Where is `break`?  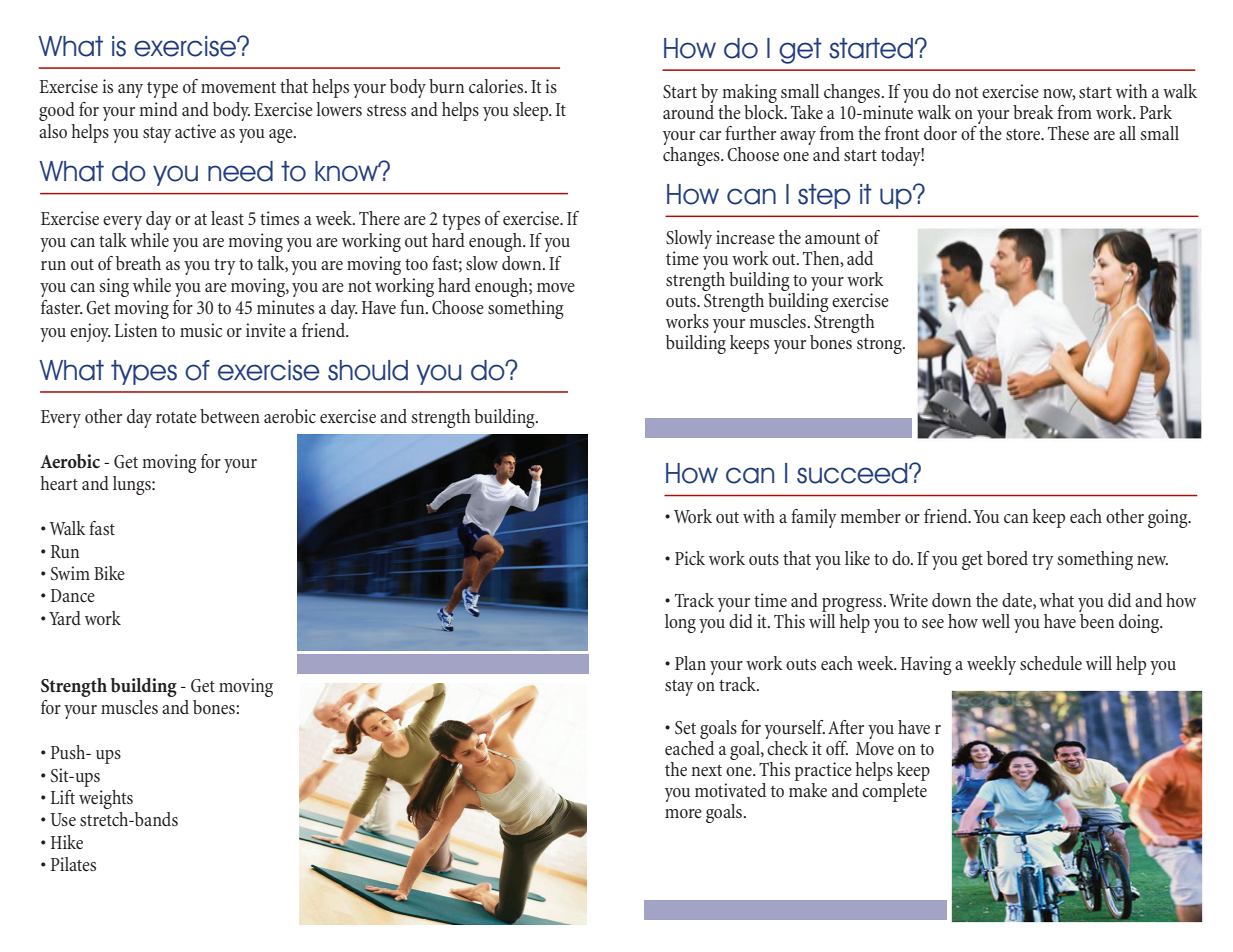 break is located at coordinates (1033, 112).
